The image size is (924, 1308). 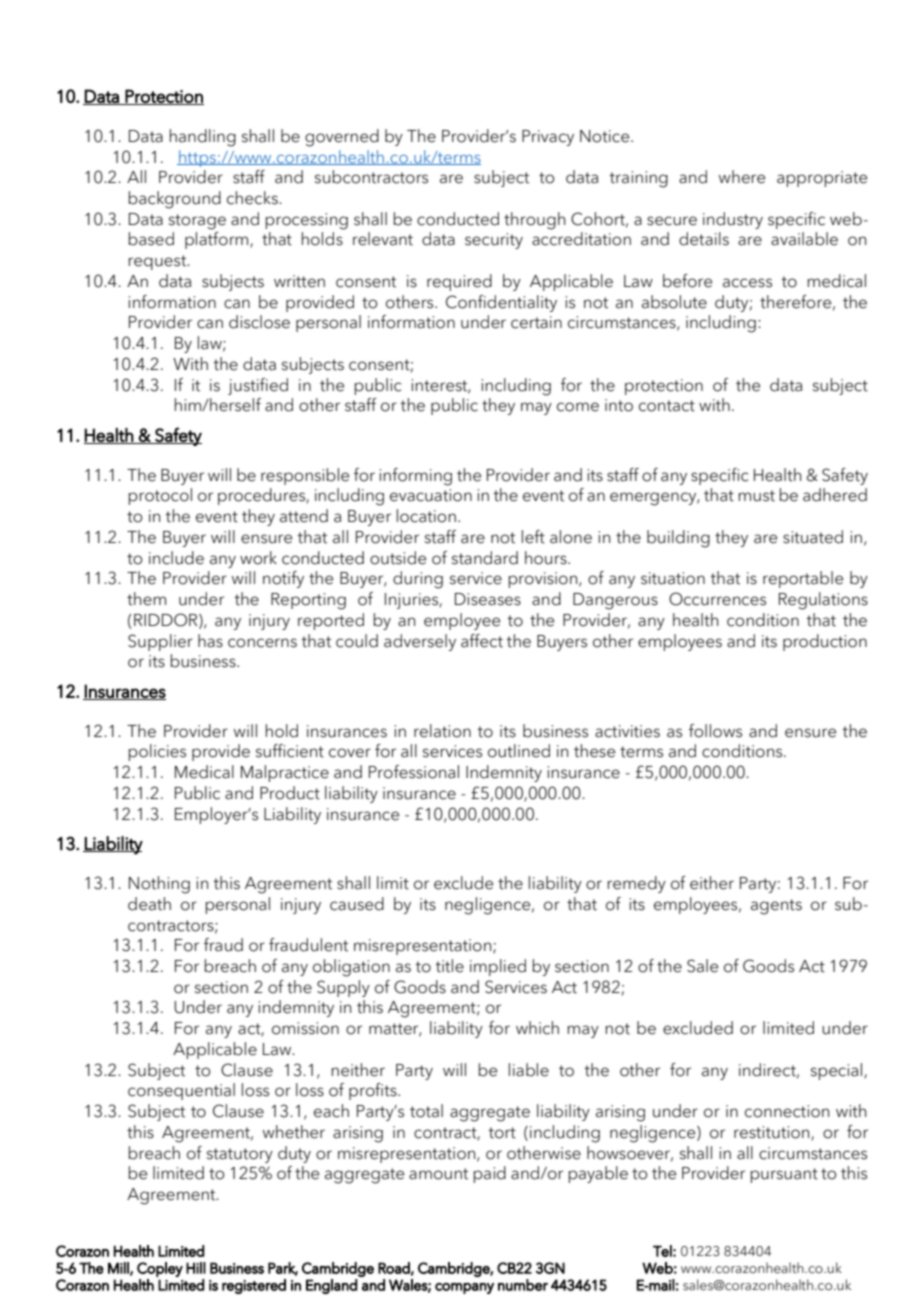 What do you see at coordinates (548, 138) in the screenshot?
I see `Privacy` at bounding box center [548, 138].
